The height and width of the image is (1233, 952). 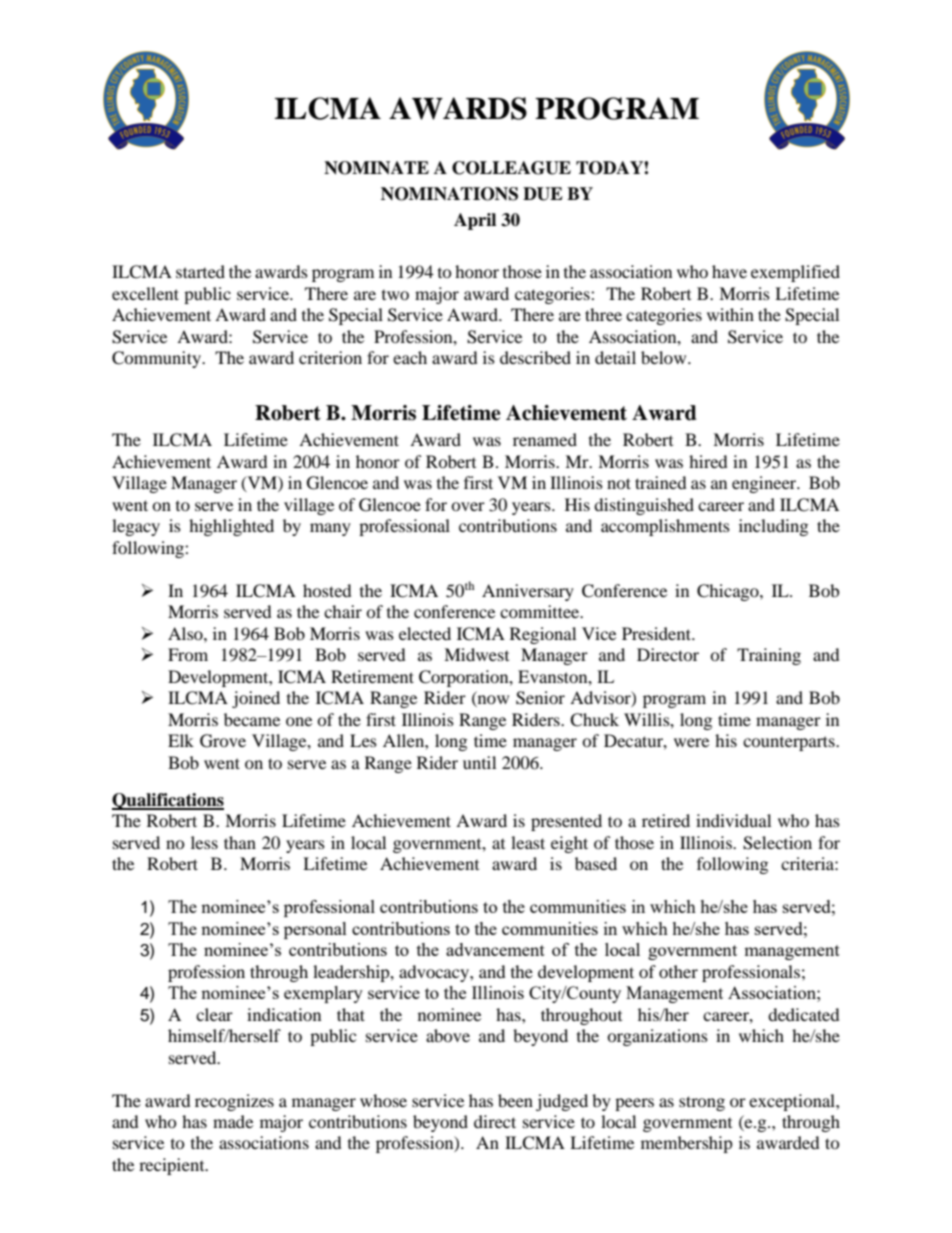 What do you see at coordinates (665, 357) in the image?
I see `below` at bounding box center [665, 357].
